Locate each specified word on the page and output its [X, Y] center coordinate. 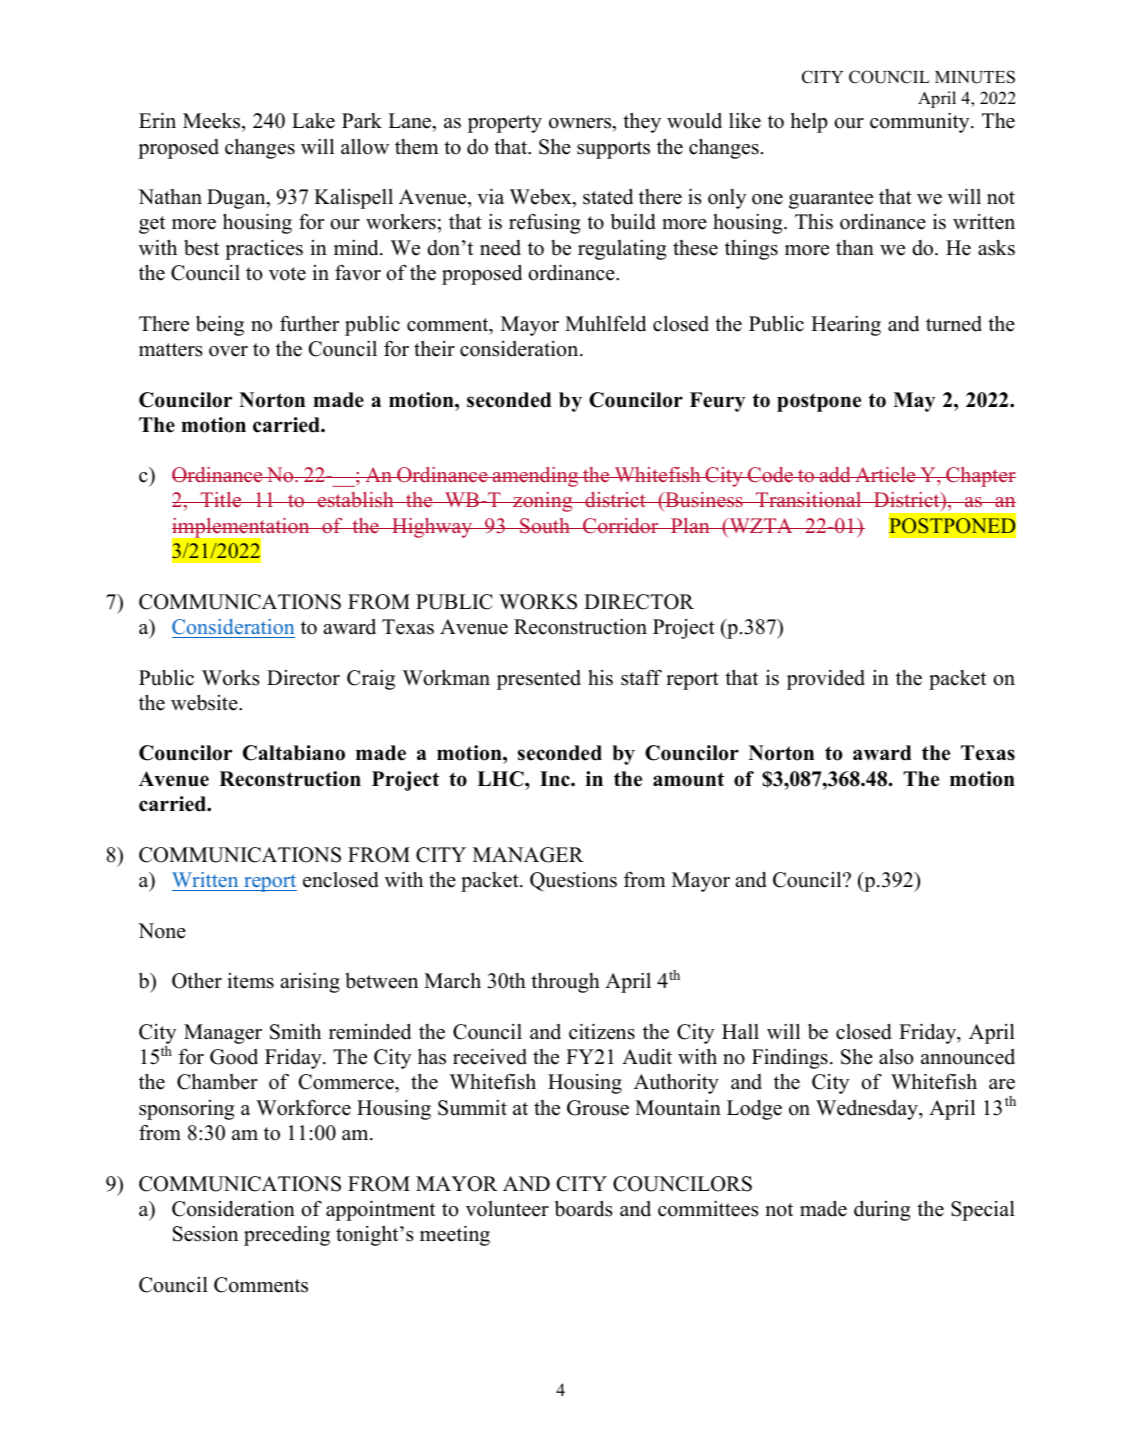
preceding [287, 1235]
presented [539, 680]
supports [613, 150]
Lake [313, 121]
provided [826, 680]
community [921, 123]
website [205, 703]
